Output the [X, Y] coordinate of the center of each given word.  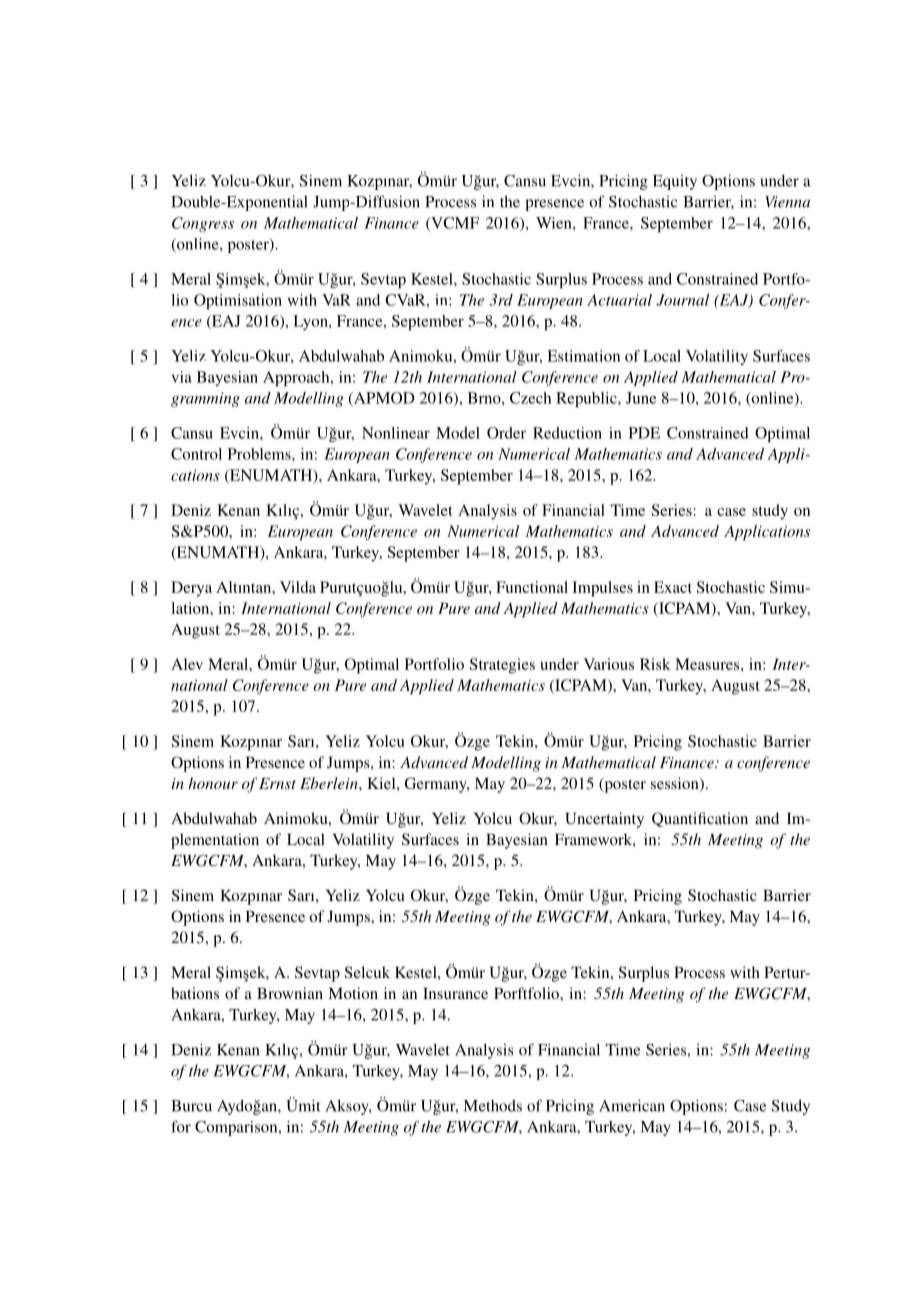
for [181, 1126]
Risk [655, 664]
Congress [203, 224]
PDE [644, 433]
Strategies [502, 666]
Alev [187, 664]
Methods [493, 1106]
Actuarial [619, 300]
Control [196, 454]
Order [506, 433]
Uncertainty [604, 820]
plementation [215, 841]
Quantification [700, 819]
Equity [675, 182]
